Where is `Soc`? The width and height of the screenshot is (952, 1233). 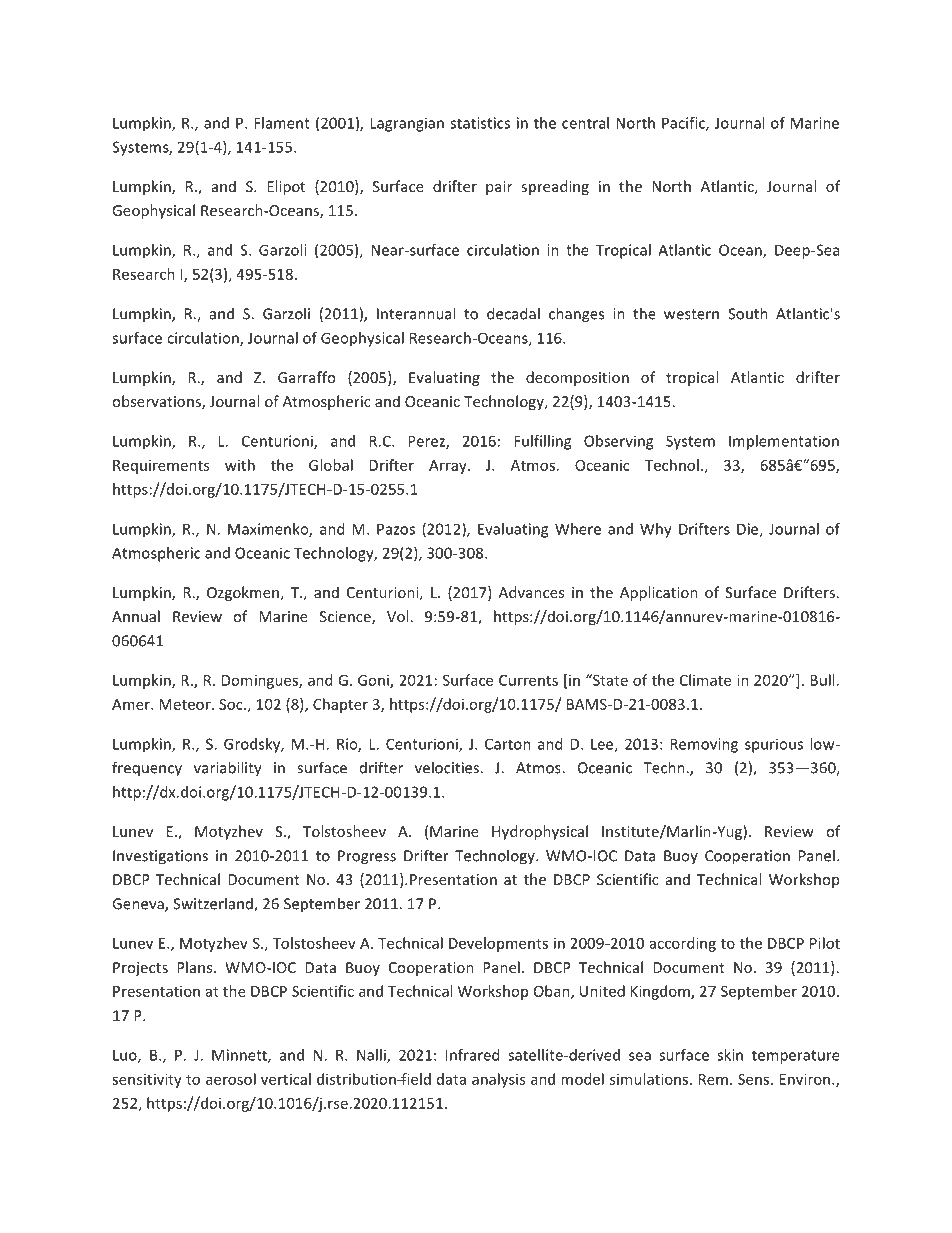 Soc is located at coordinates (232, 704).
